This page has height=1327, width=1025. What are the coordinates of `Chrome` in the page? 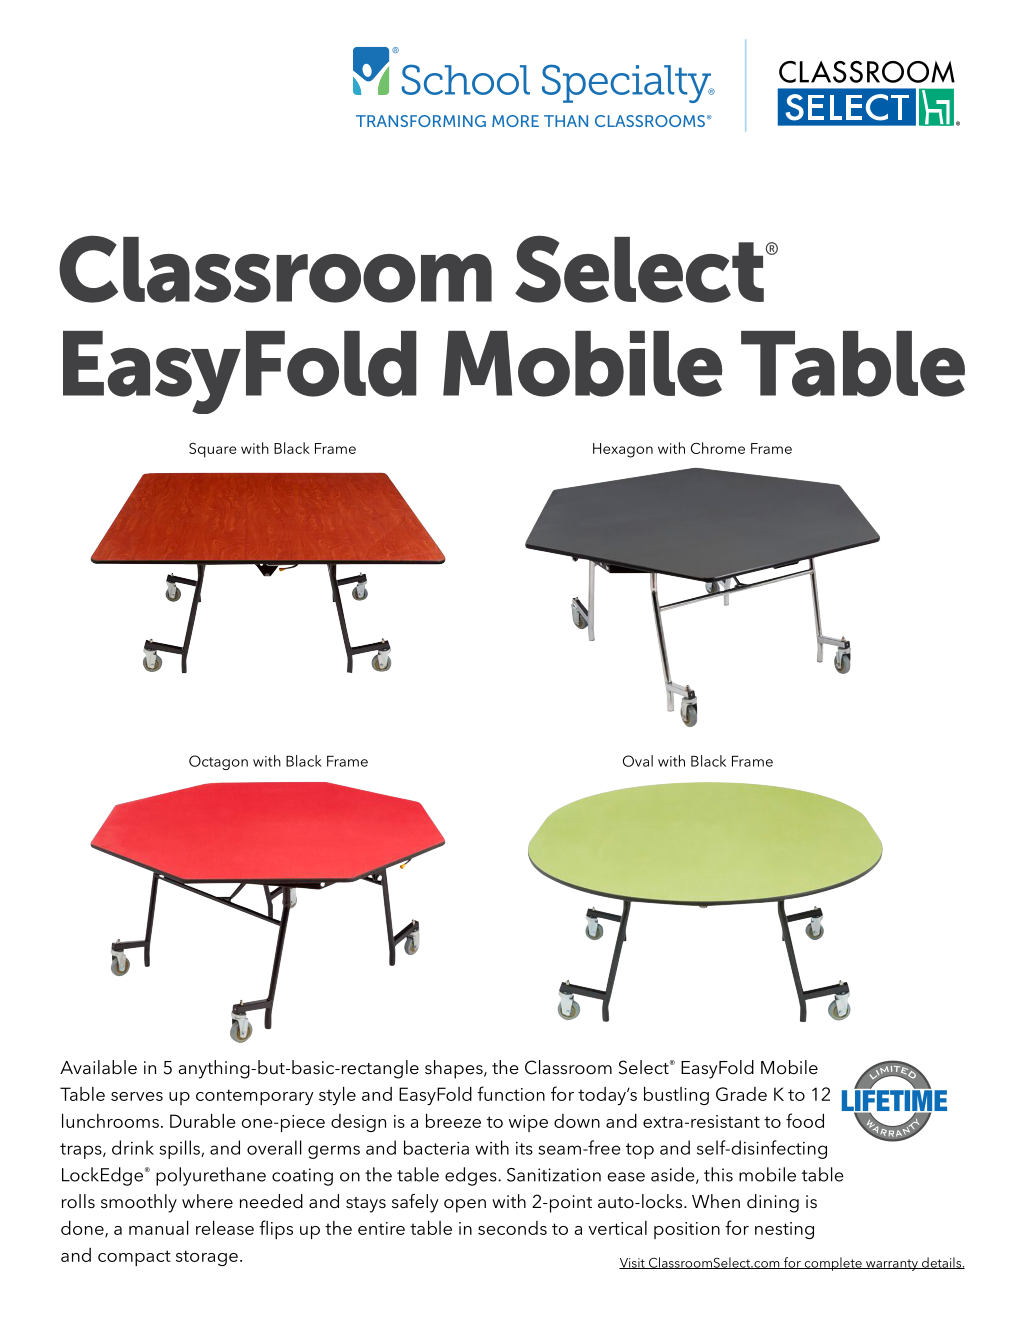 It's located at (718, 448).
